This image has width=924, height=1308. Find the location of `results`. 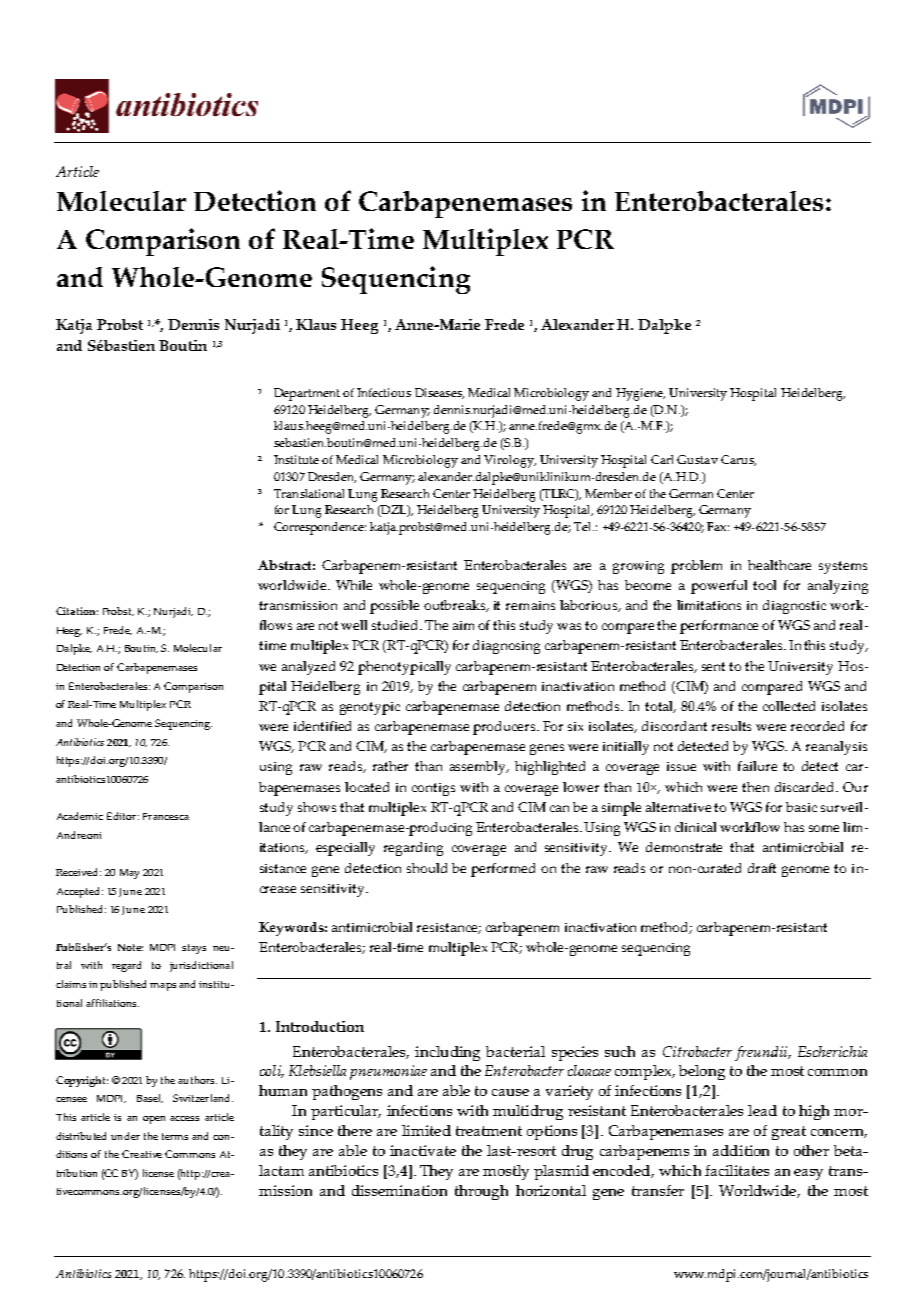

results is located at coordinates (731, 726).
